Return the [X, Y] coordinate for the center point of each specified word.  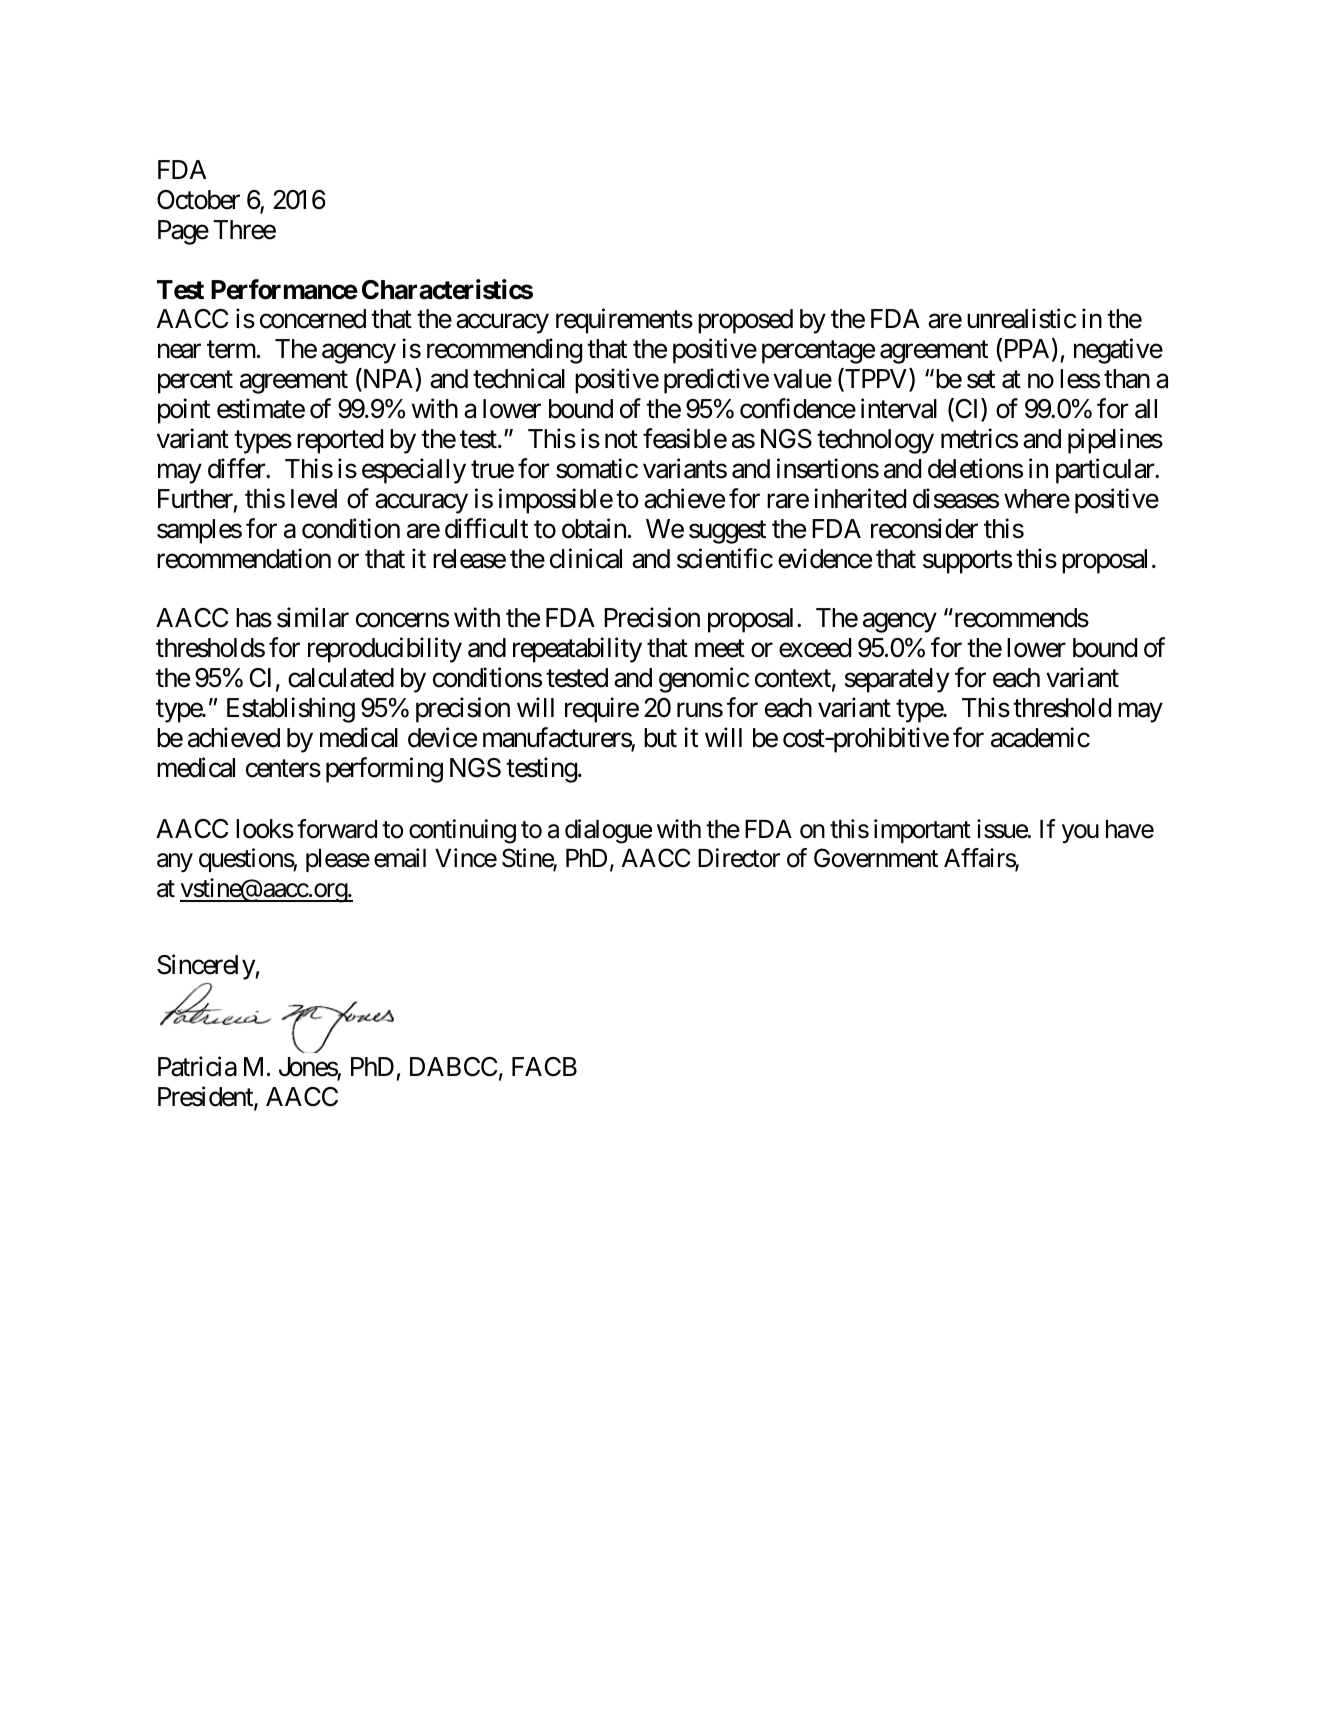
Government [876, 858]
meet [720, 649]
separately [897, 680]
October [198, 200]
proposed [745, 321]
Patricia [197, 1066]
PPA [1027, 350]
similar [313, 618]
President [206, 1097]
